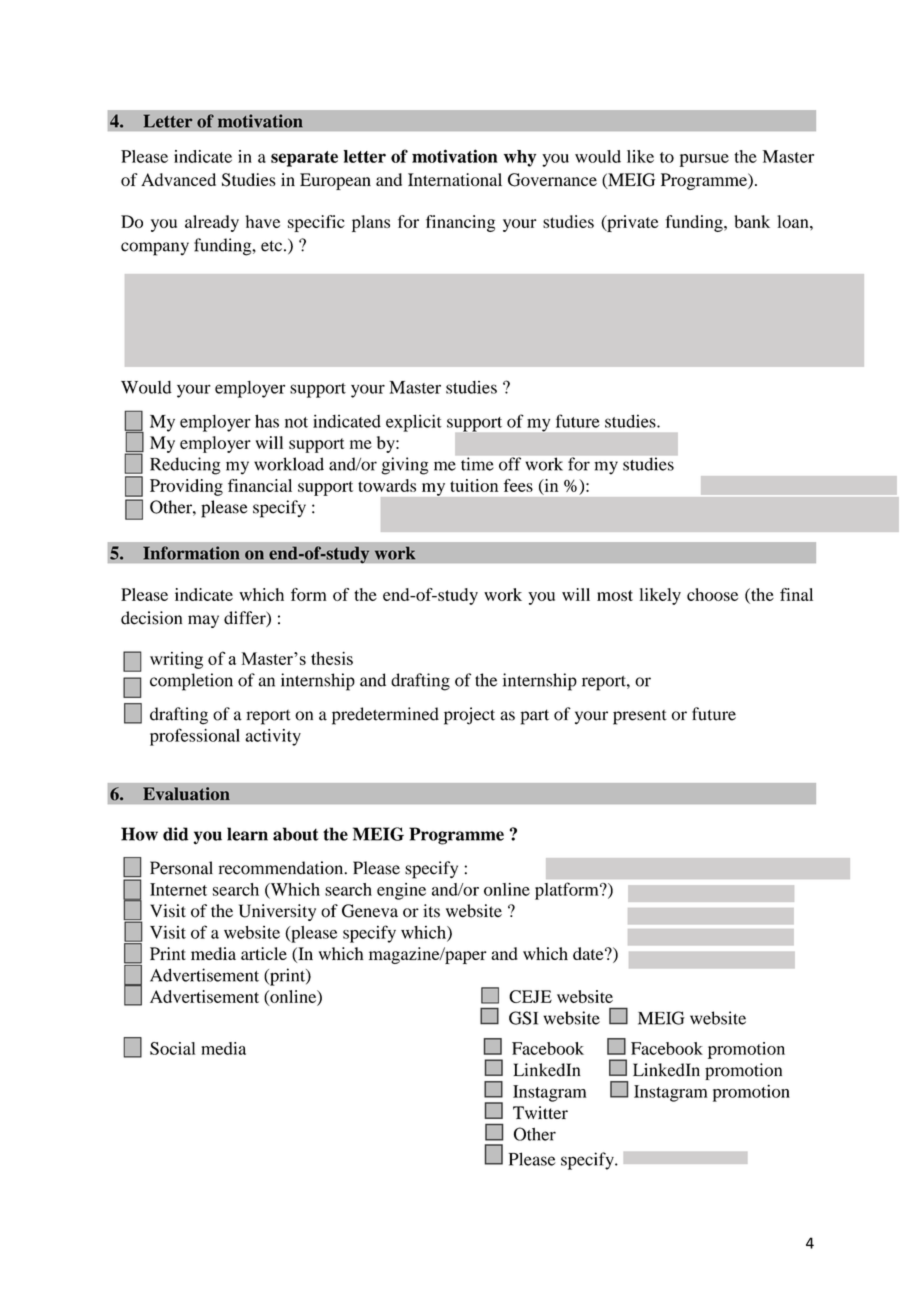  I want to click on professional, so click(195, 737).
